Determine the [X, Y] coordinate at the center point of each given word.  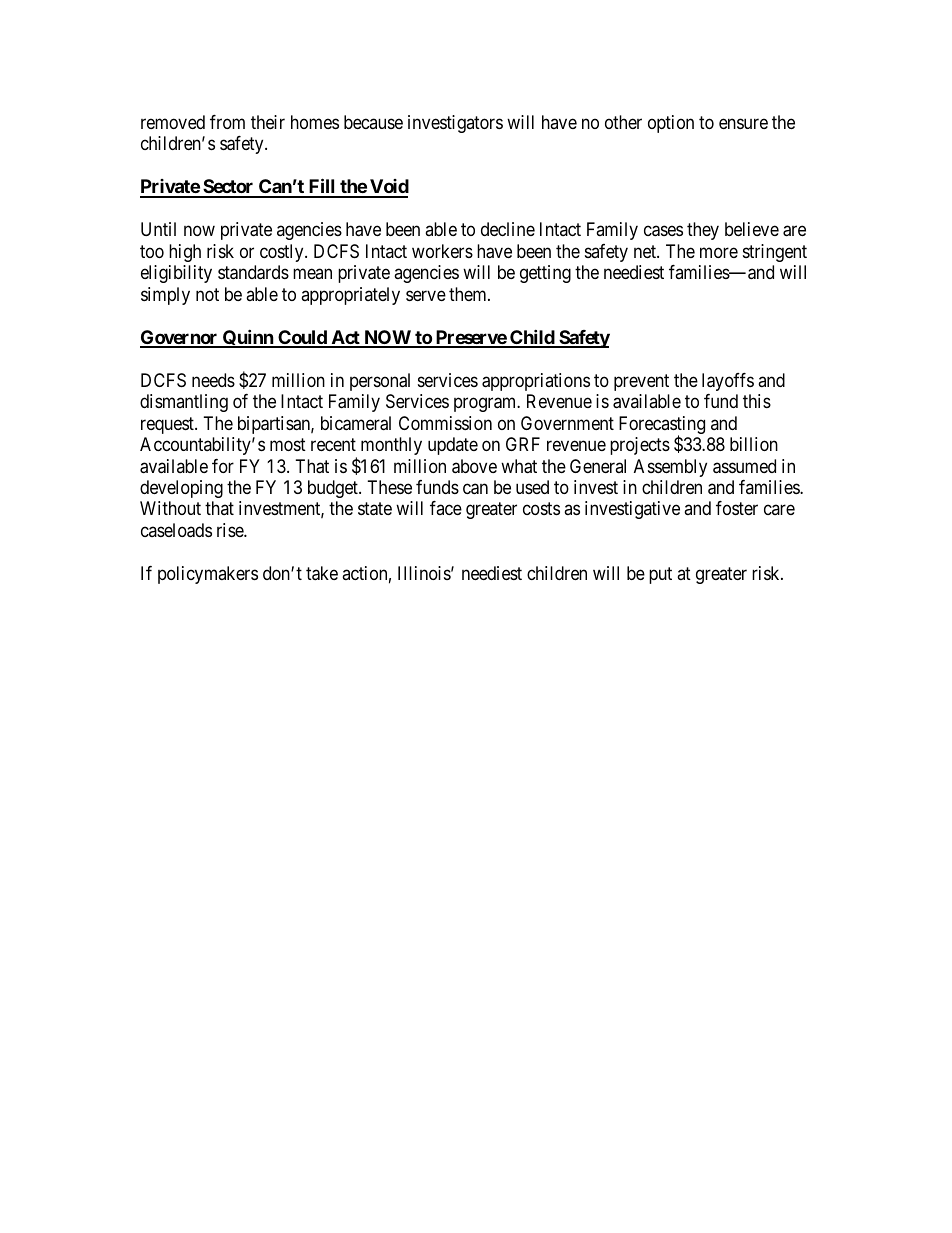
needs [213, 380]
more [719, 252]
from [227, 122]
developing [181, 489]
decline [508, 229]
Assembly [670, 468]
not [207, 294]
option [671, 124]
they [703, 231]
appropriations [536, 382]
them [469, 294]
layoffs [728, 382]
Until [158, 229]
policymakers [208, 575]
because [373, 122]
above [474, 466]
